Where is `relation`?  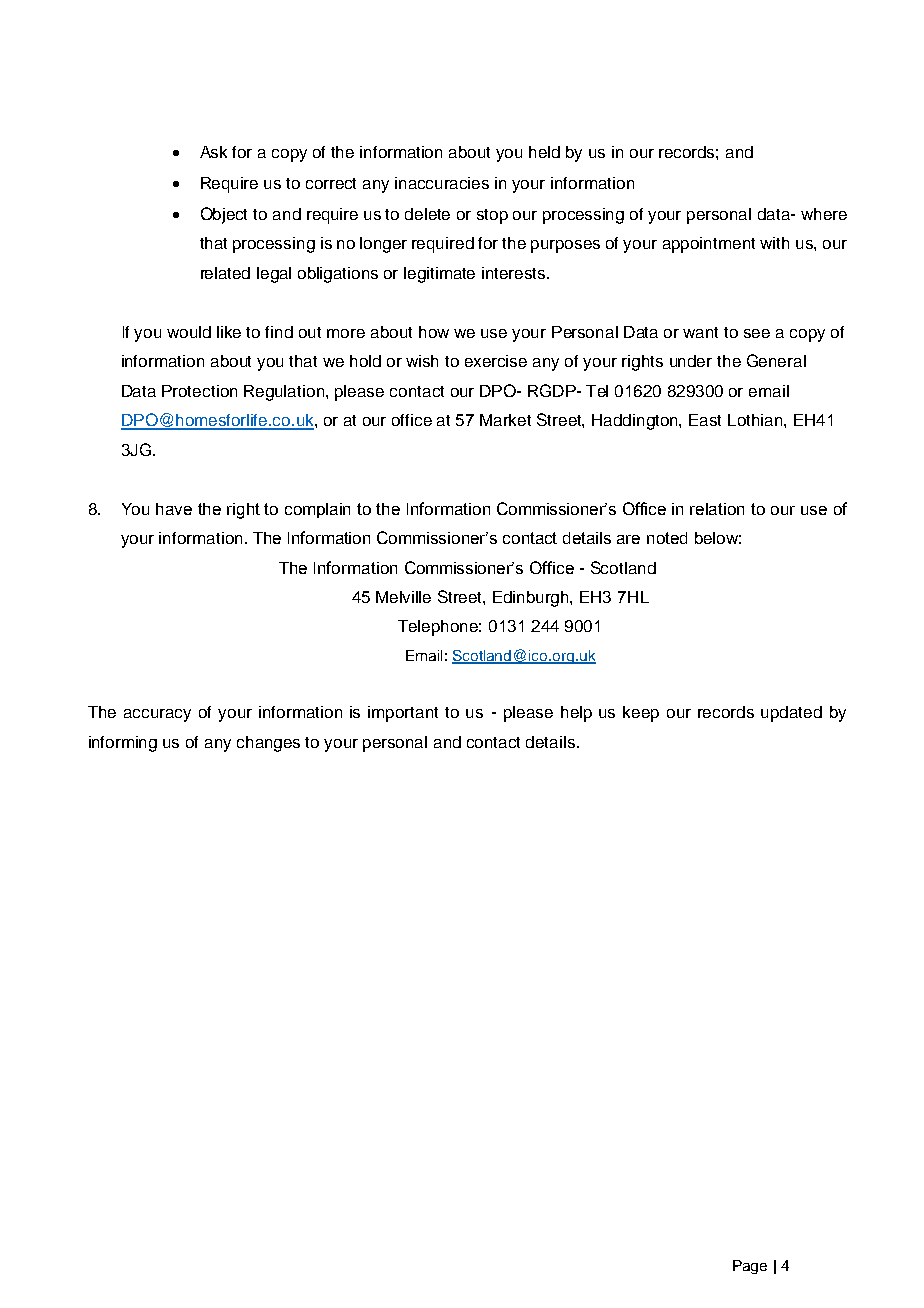
relation is located at coordinates (717, 509).
